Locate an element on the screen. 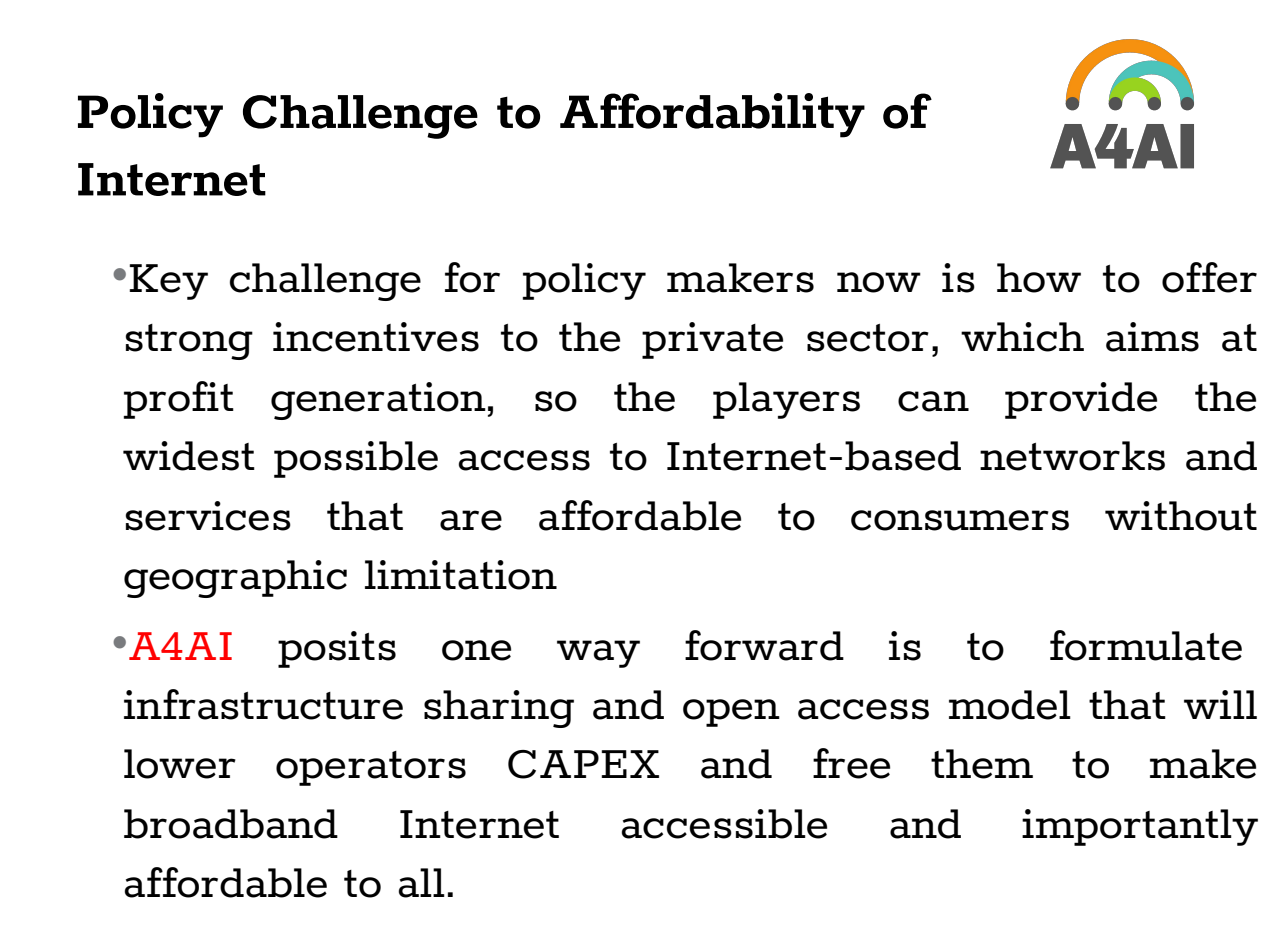 This screenshot has width=1270, height=952. geographic is located at coordinates (235, 579).
